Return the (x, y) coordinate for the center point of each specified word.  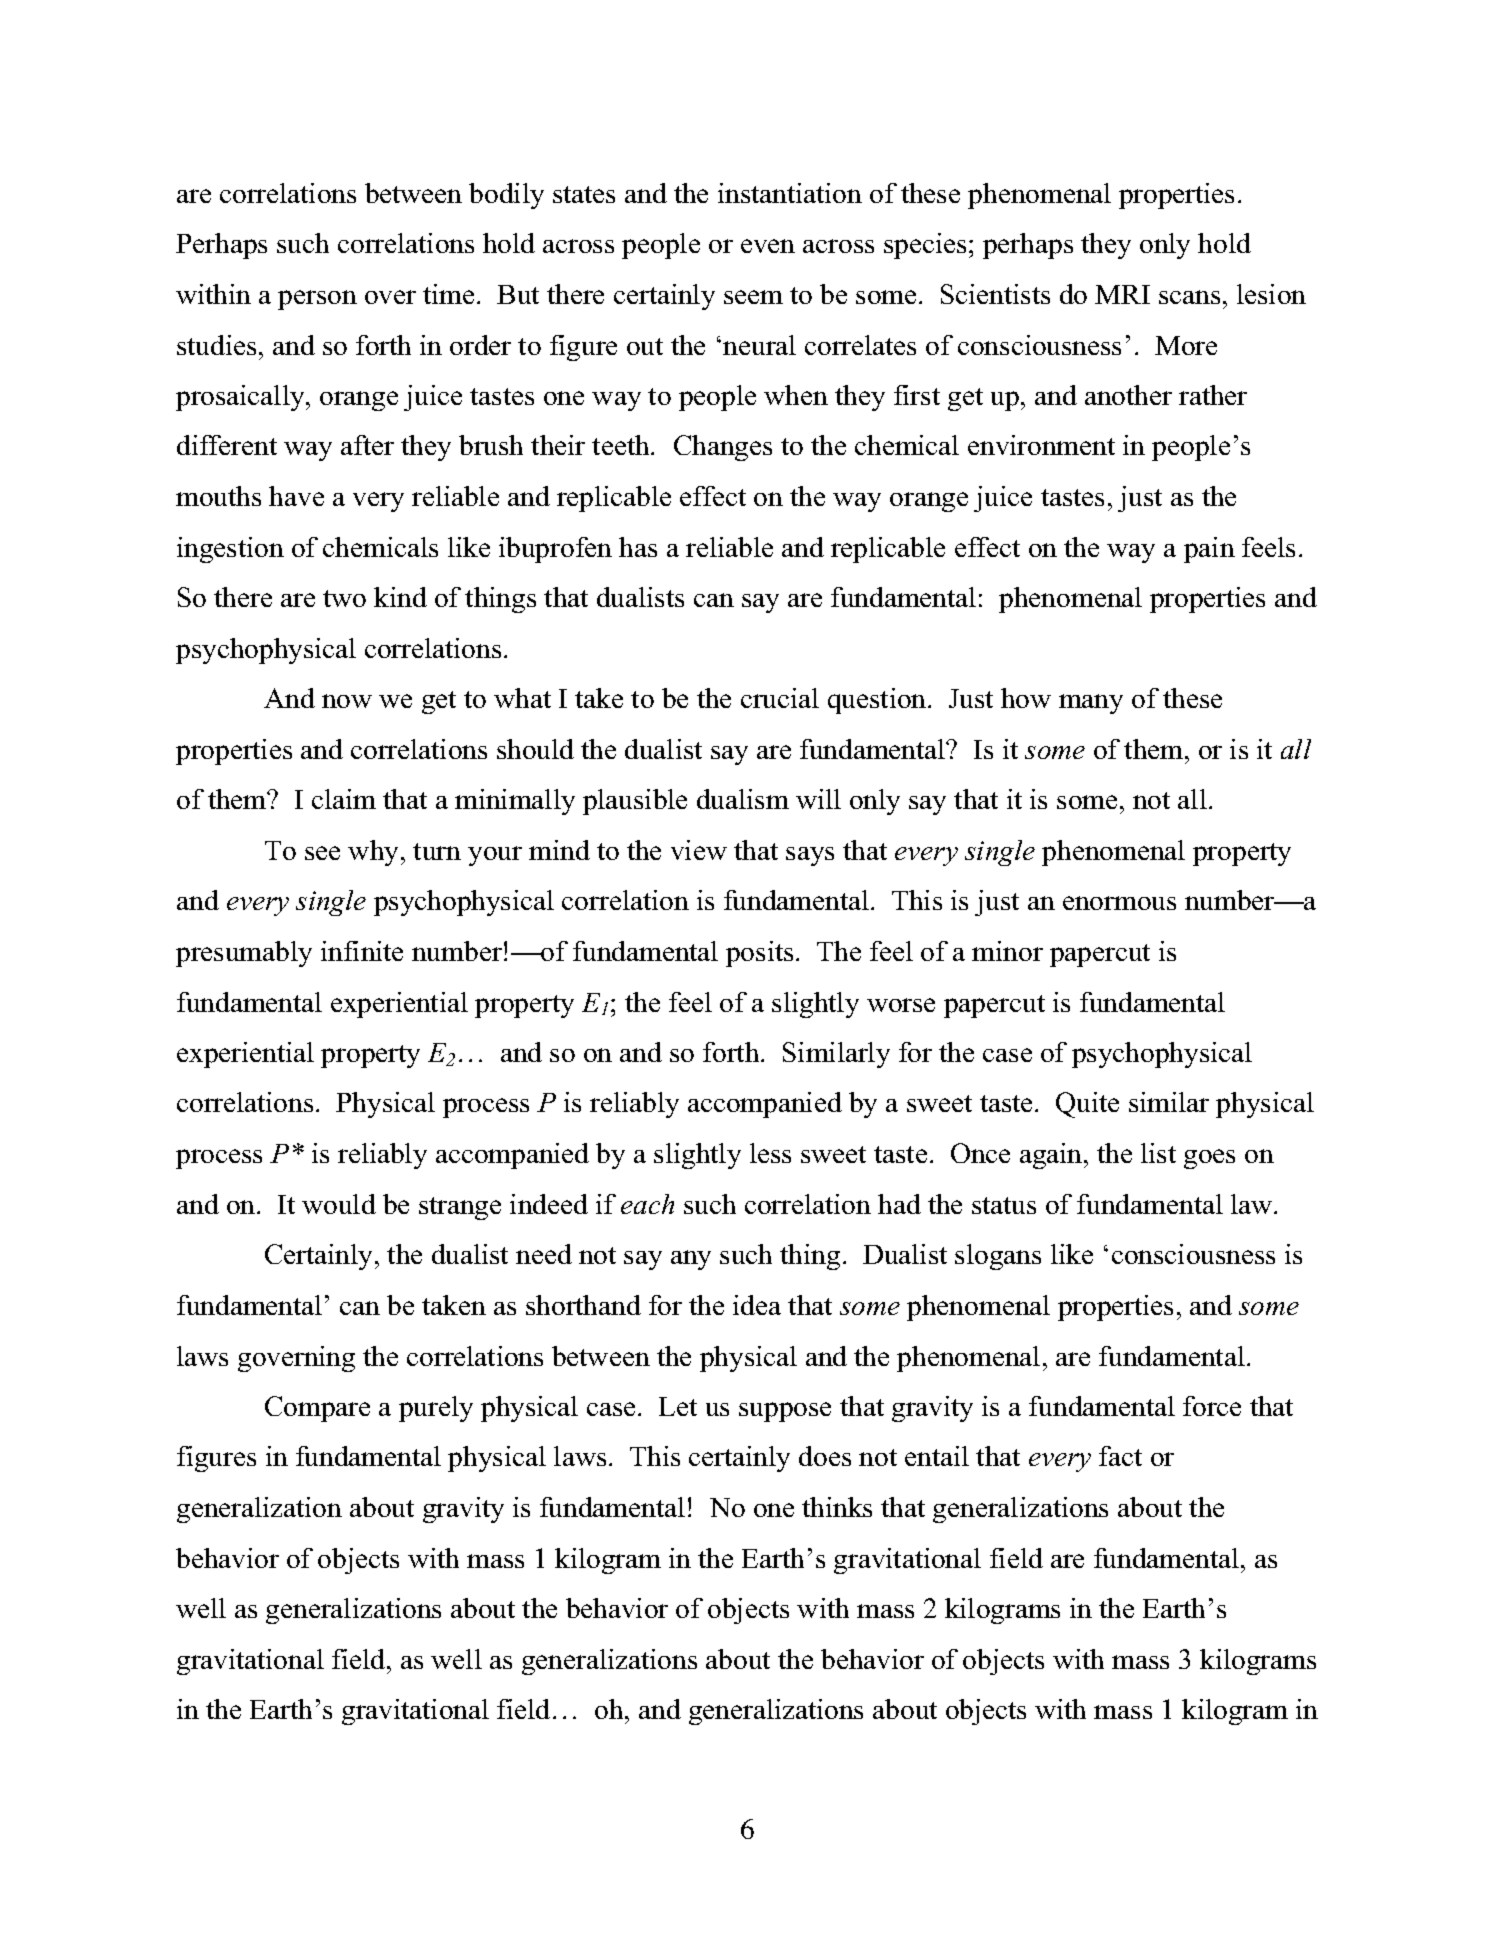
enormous (1119, 903)
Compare (317, 1409)
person (317, 300)
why (375, 853)
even (768, 246)
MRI (1122, 294)
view (699, 850)
